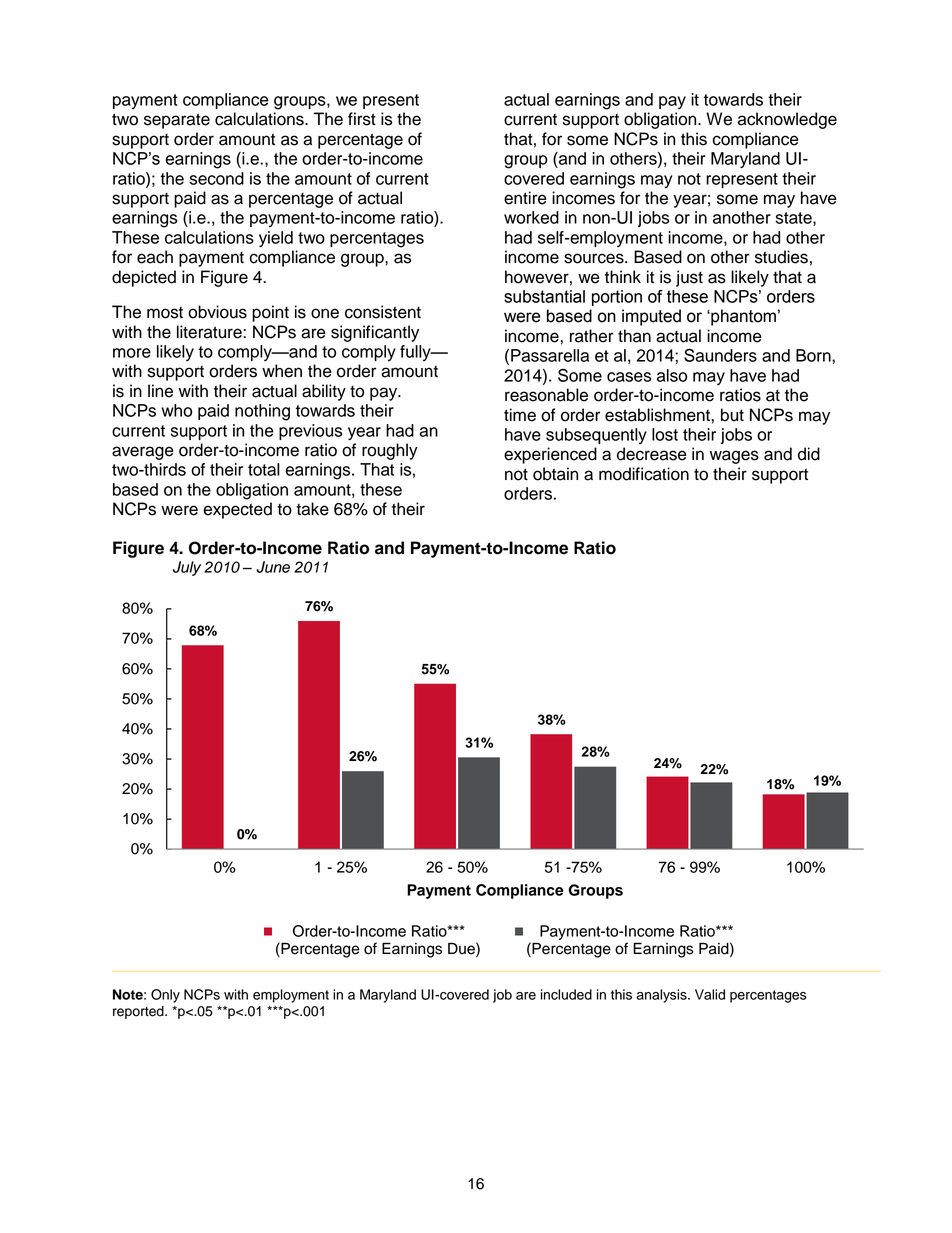  I want to click on July, so click(187, 568).
